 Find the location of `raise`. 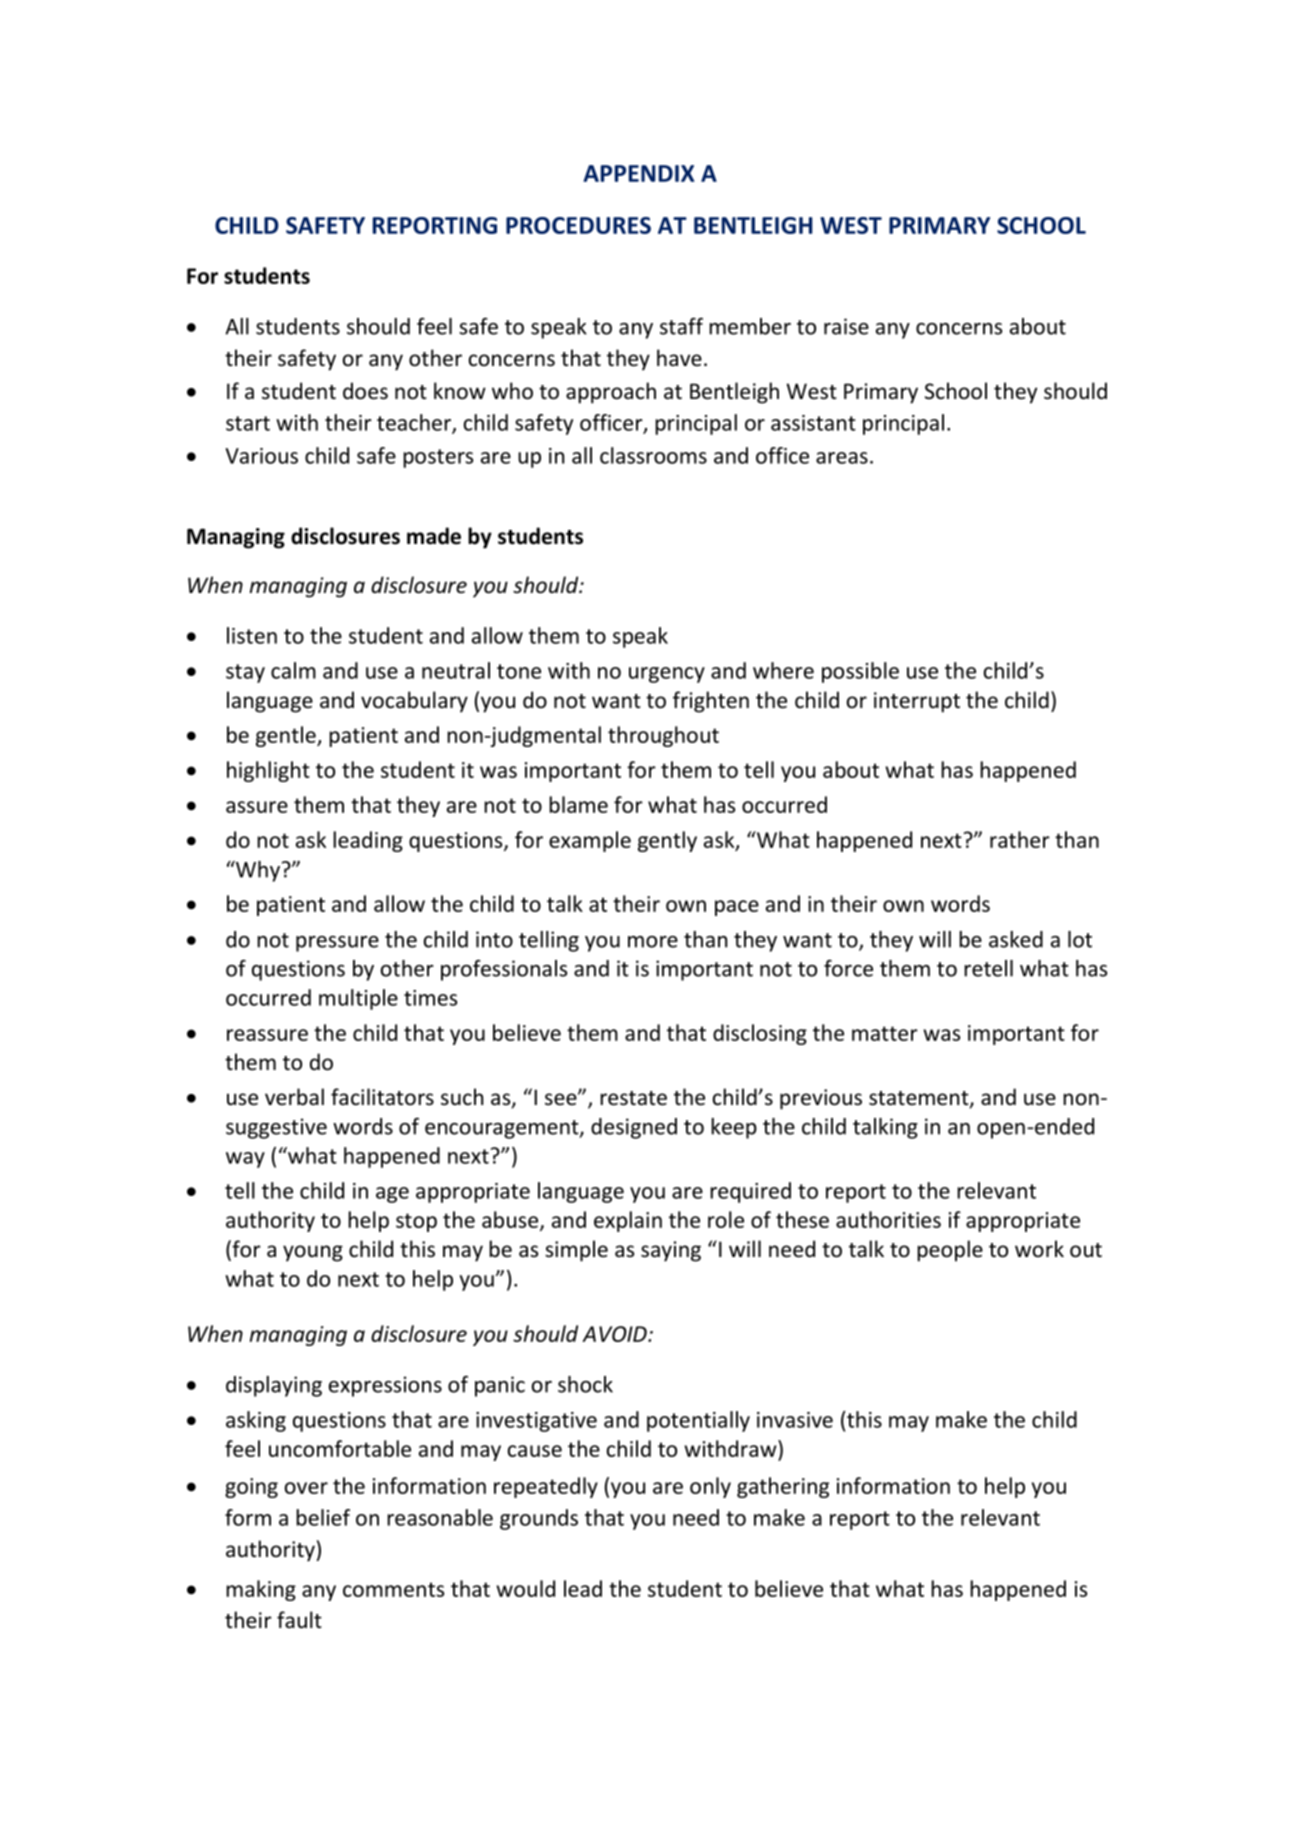

raise is located at coordinates (846, 326).
